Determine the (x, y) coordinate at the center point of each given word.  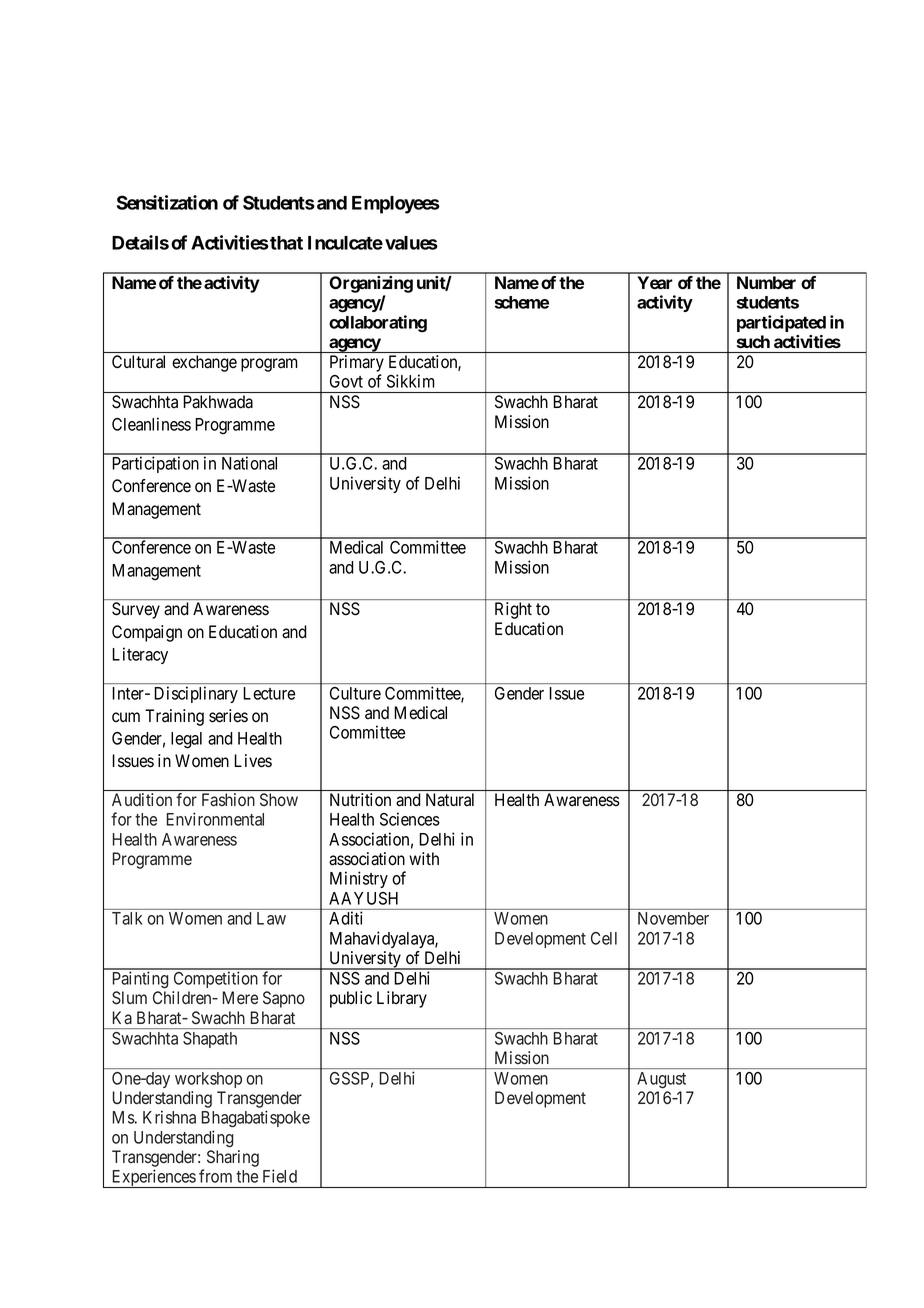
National (249, 463)
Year (655, 282)
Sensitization (167, 202)
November (673, 918)
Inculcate (345, 243)
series (228, 716)
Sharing (233, 1158)
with (424, 858)
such (753, 341)
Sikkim (410, 381)
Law (271, 918)
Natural (450, 800)
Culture (355, 693)
